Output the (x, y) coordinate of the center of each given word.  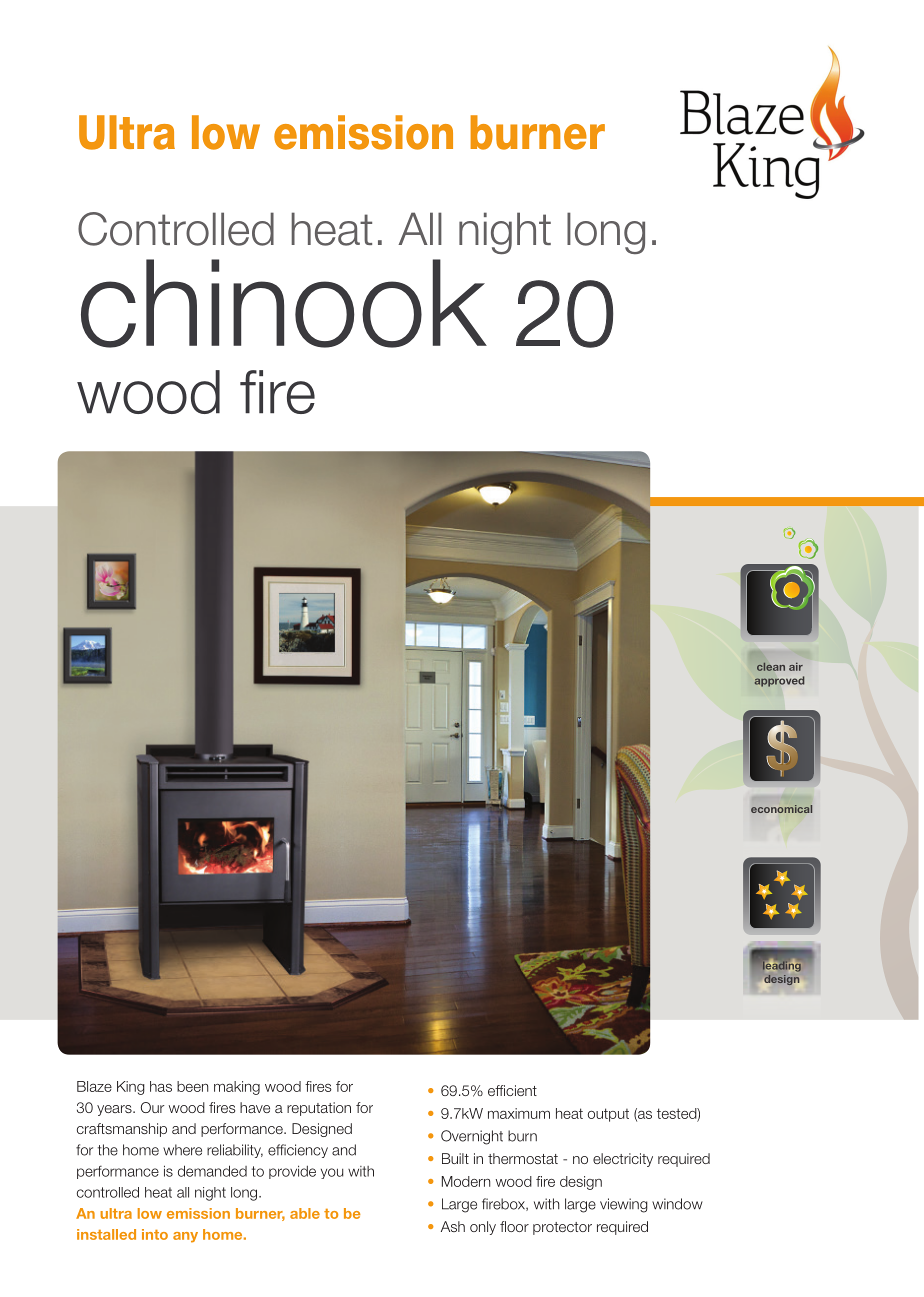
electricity (623, 1160)
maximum (519, 1113)
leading (782, 967)
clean (771, 666)
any (185, 1237)
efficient (512, 1090)
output (608, 1115)
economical (781, 809)
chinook (284, 303)
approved (779, 681)
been (192, 1086)
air (796, 666)
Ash (453, 1226)
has (161, 1086)
